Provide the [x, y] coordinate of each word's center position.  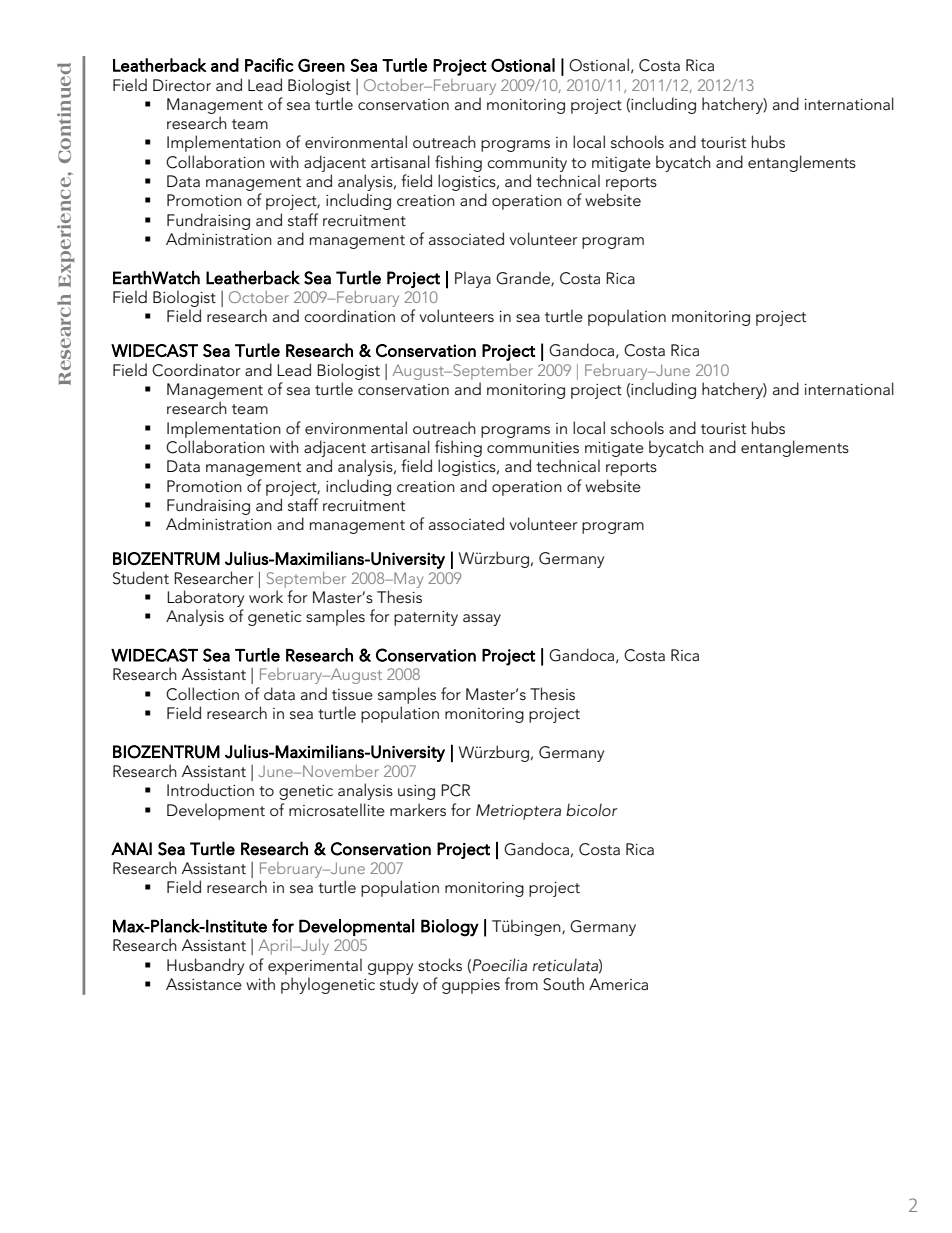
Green [321, 65]
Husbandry [205, 966]
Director [182, 85]
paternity [426, 618]
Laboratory [205, 598]
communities [533, 447]
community [527, 164]
